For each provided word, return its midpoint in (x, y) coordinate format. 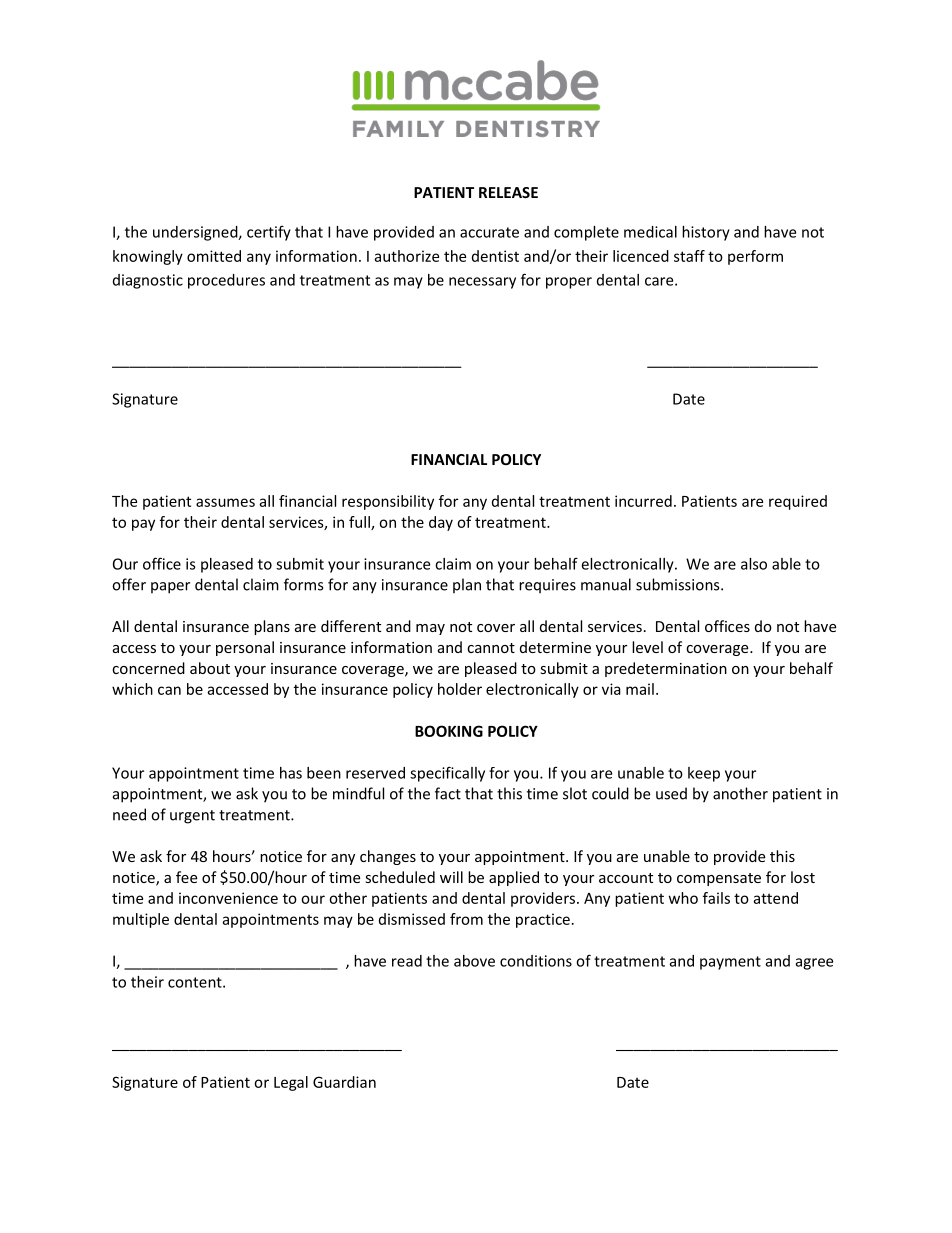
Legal (291, 1083)
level (647, 647)
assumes (225, 502)
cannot (491, 648)
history (706, 233)
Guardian (344, 1082)
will (451, 877)
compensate (719, 879)
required (798, 502)
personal (245, 648)
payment (730, 963)
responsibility (388, 502)
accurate (489, 232)
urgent (192, 817)
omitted (214, 256)
